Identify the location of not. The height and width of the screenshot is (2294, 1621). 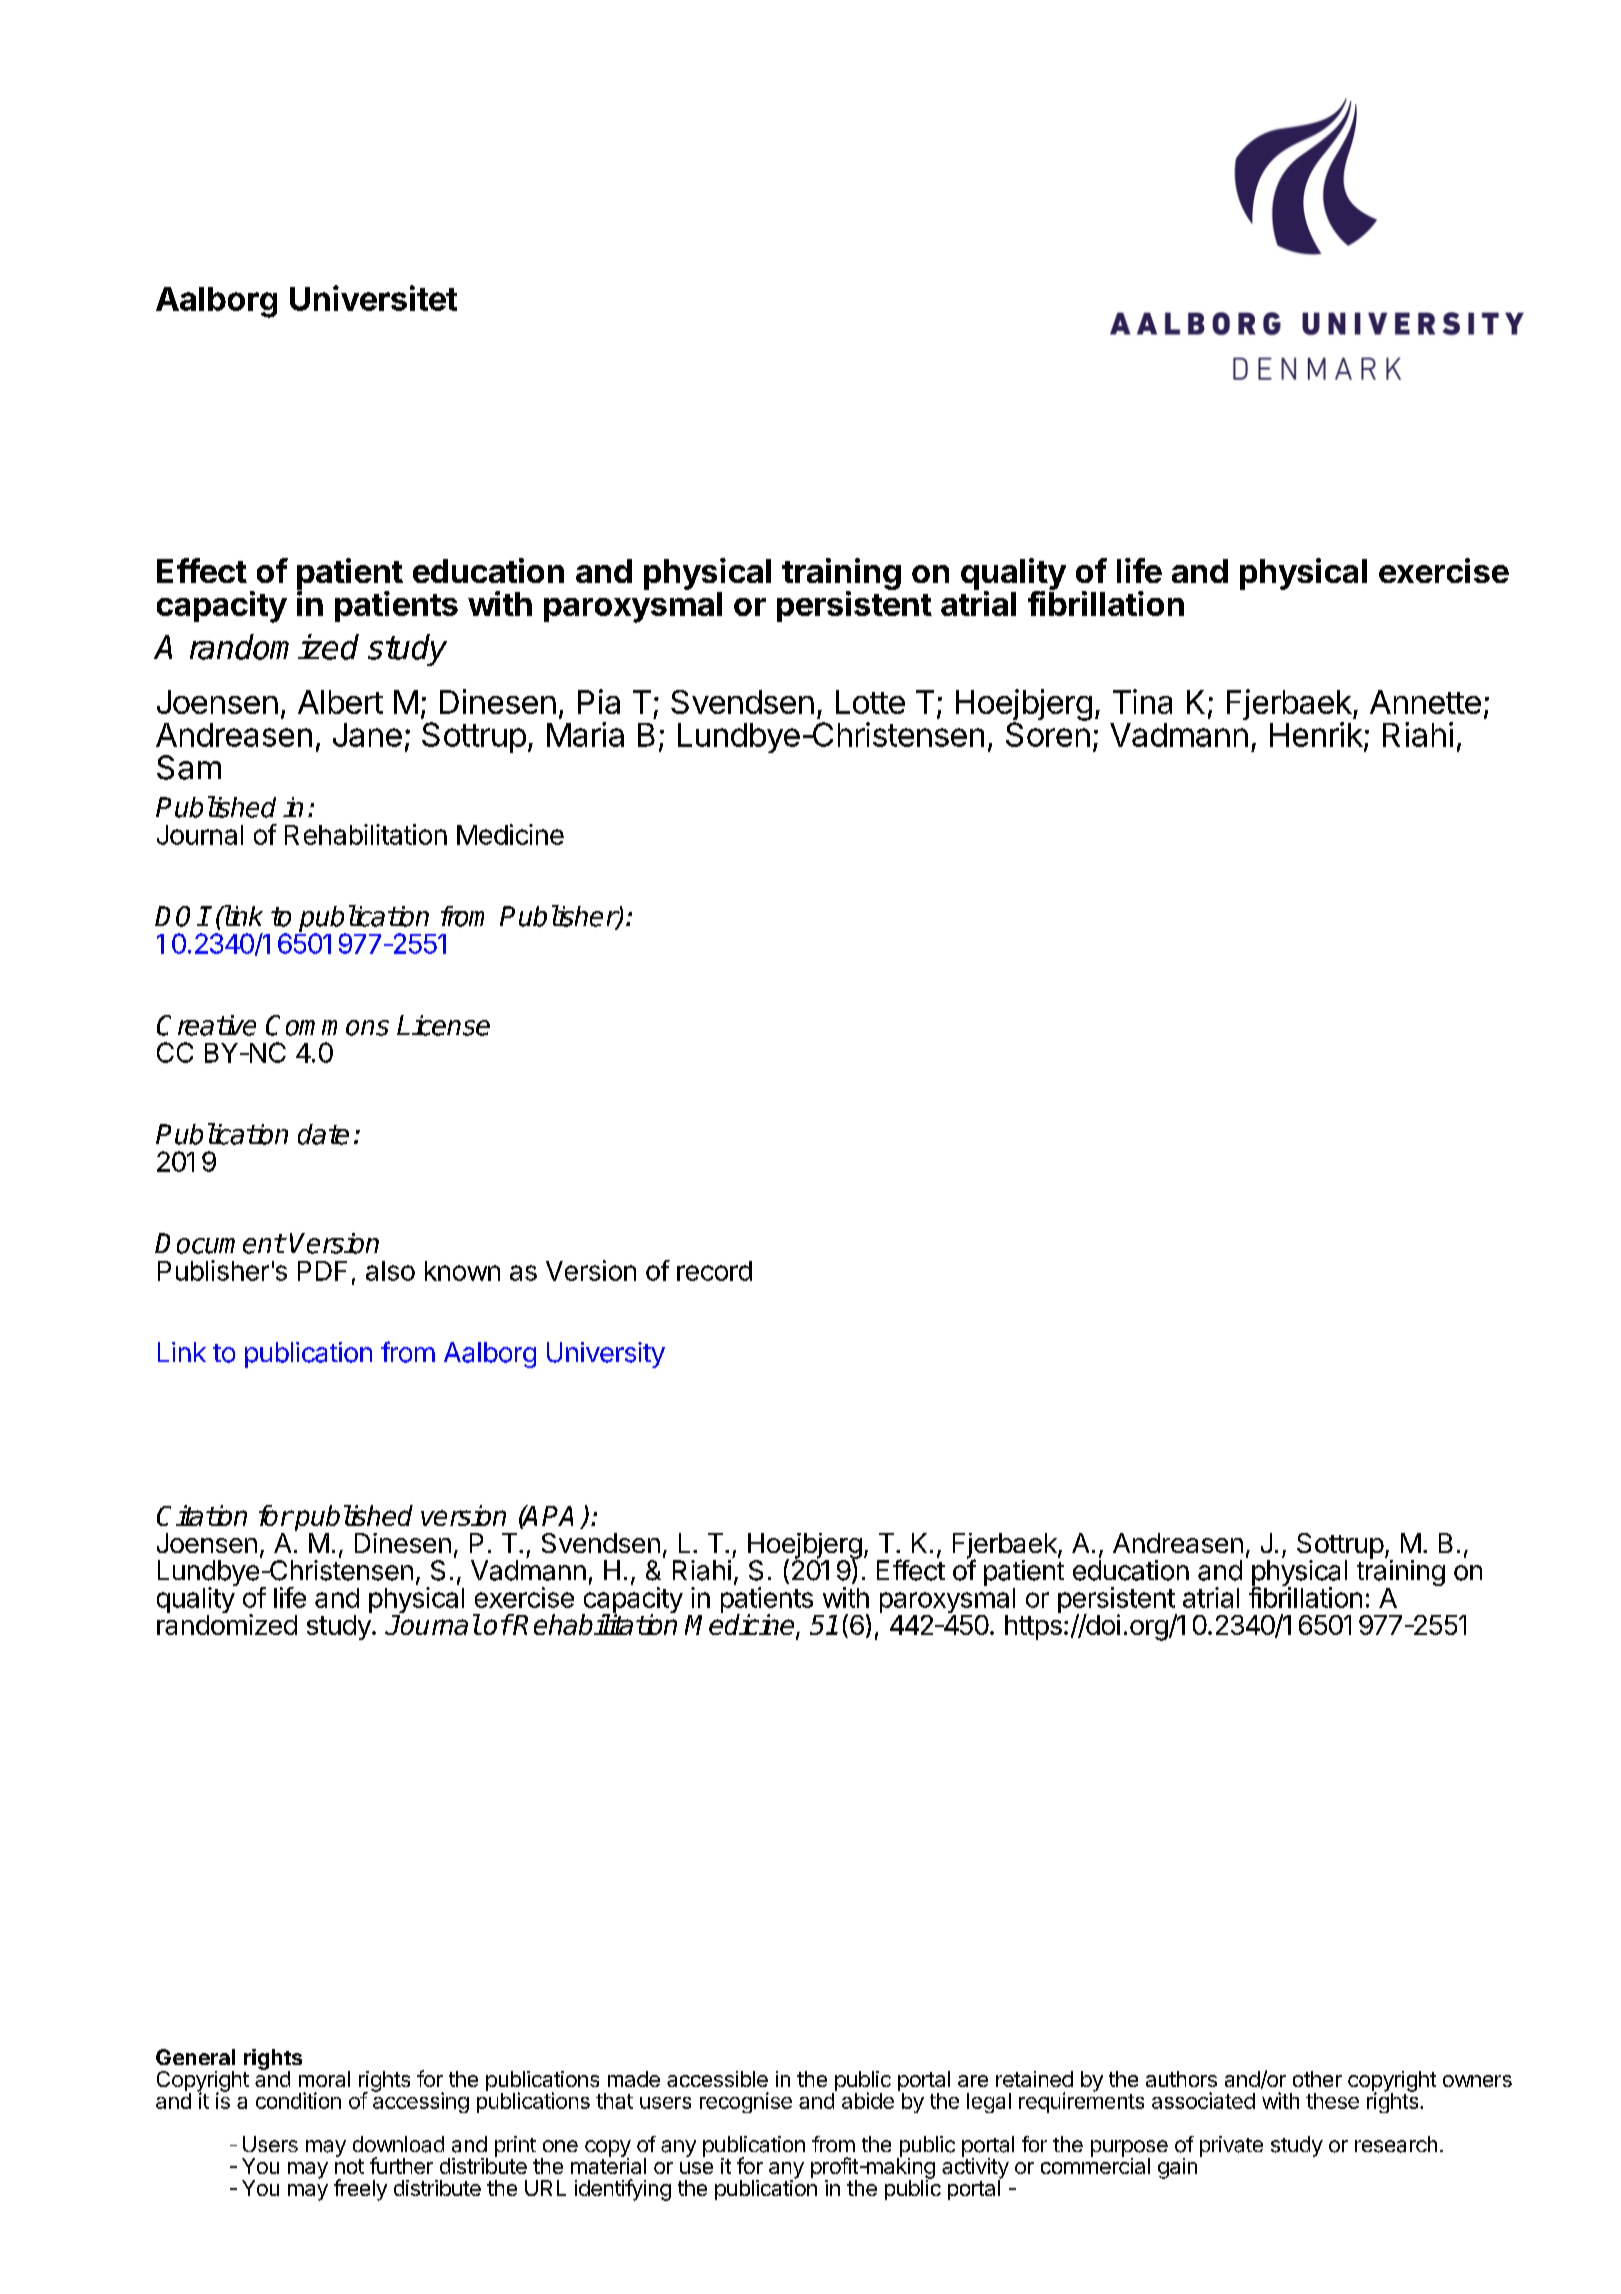
(349, 2166).
